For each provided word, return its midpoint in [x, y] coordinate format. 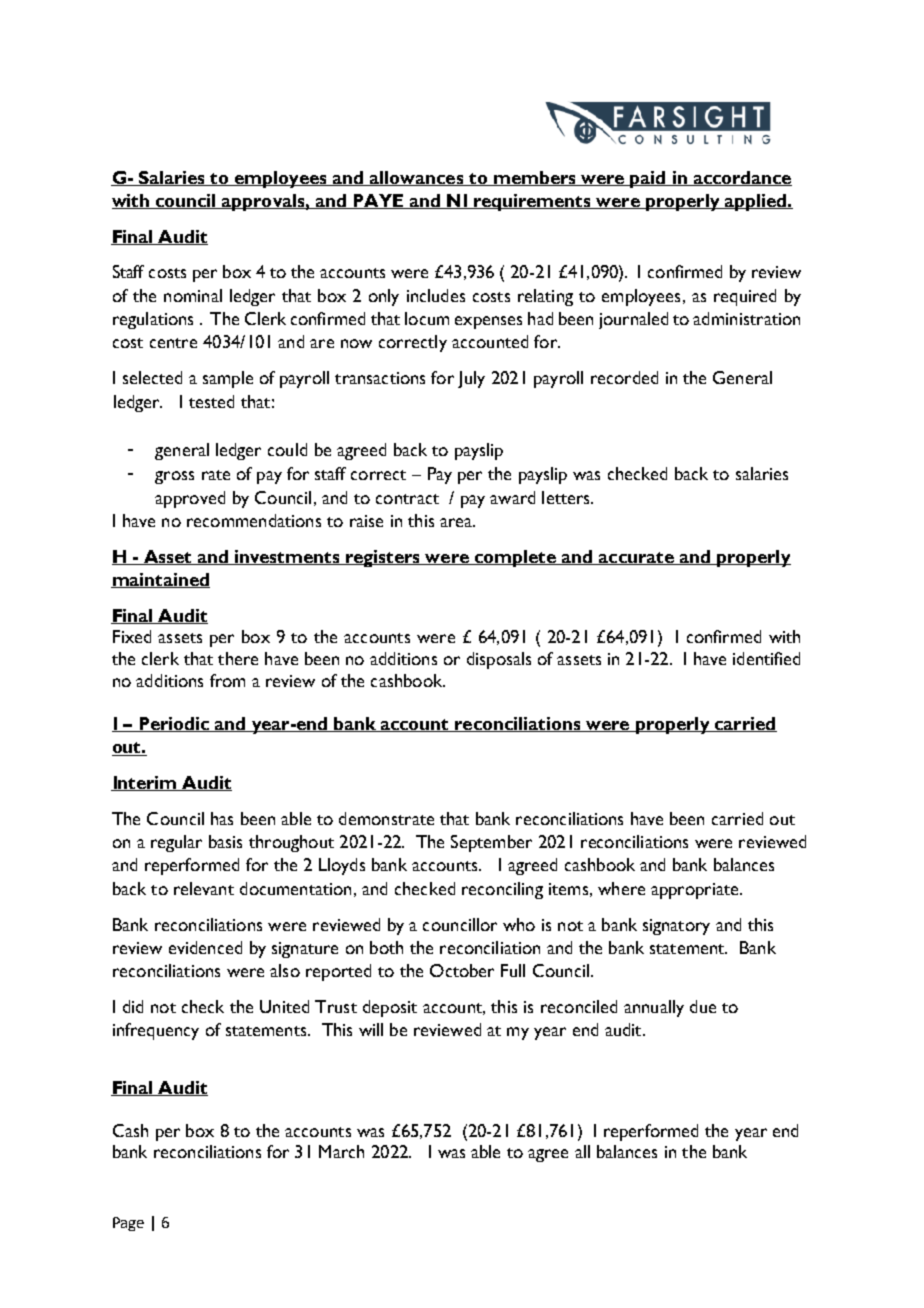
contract [407, 499]
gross [174, 477]
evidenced [205, 947]
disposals [499, 660]
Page [128, 1224]
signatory [676, 927]
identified [766, 658]
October [462, 970]
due [703, 1006]
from [227, 680]
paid [648, 179]
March [341, 1151]
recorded [624, 377]
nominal [193, 295]
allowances [417, 178]
